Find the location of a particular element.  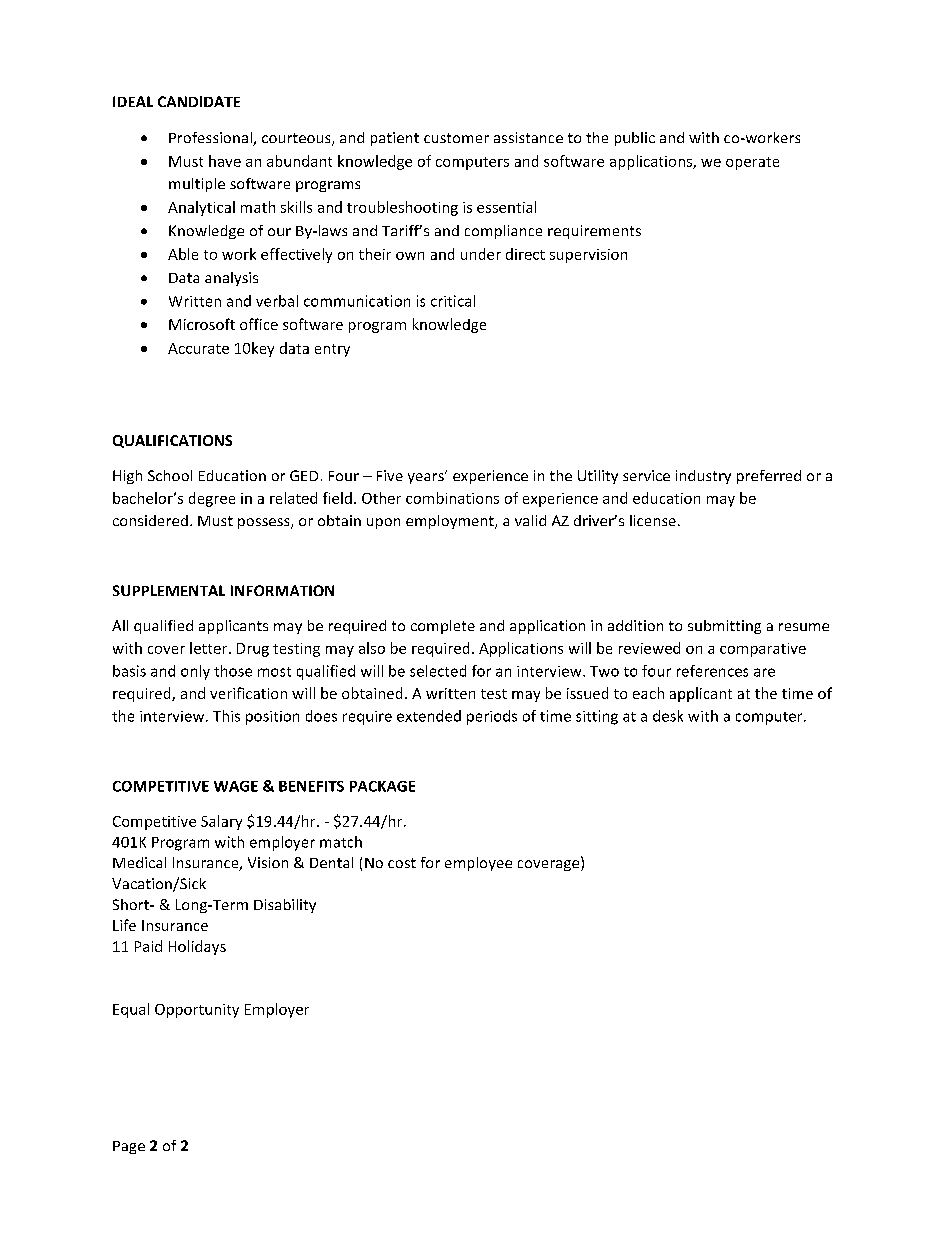

Opportunity is located at coordinates (197, 1011).
